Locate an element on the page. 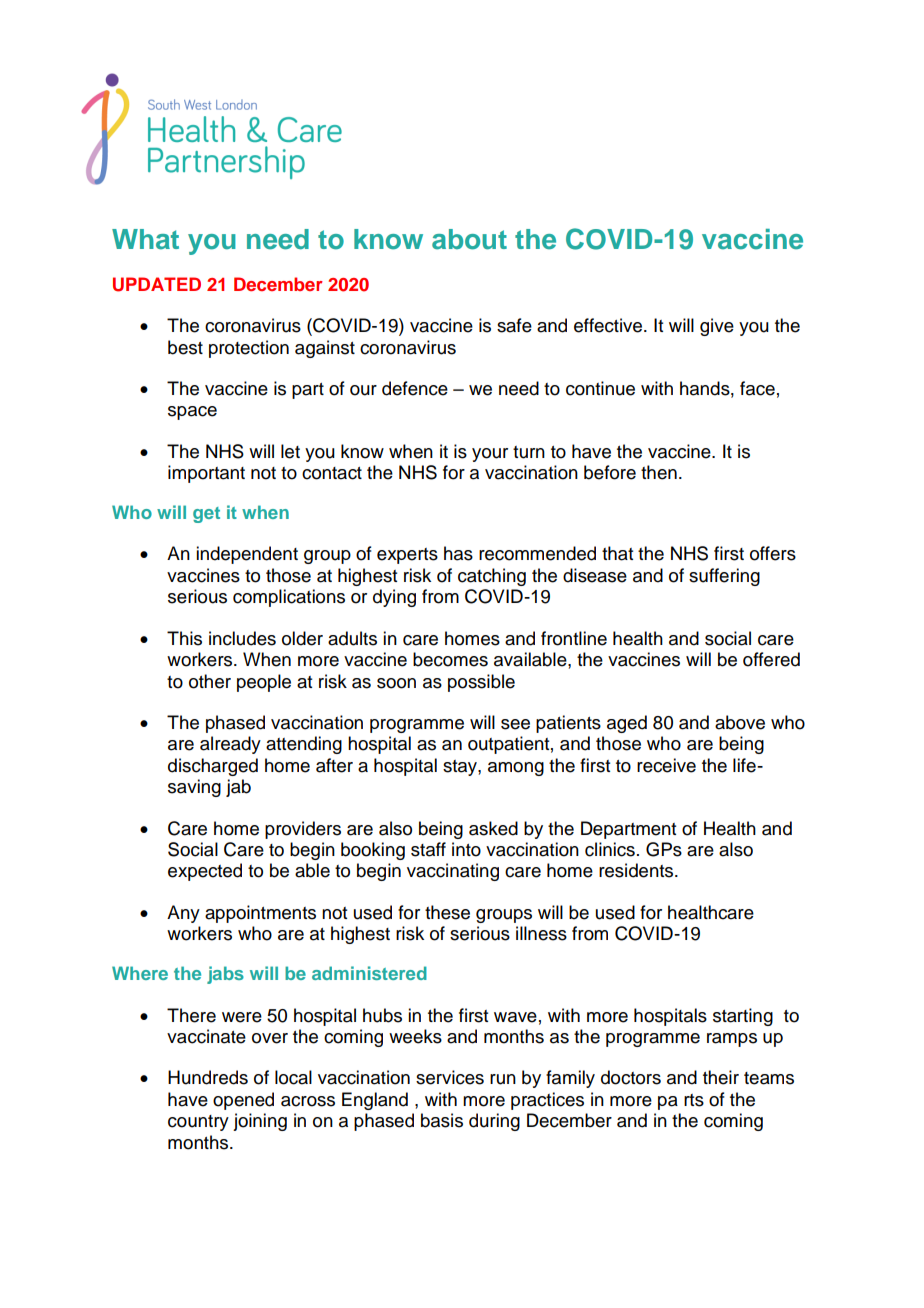 The image size is (924, 1308). about is located at coordinates (469, 239).
